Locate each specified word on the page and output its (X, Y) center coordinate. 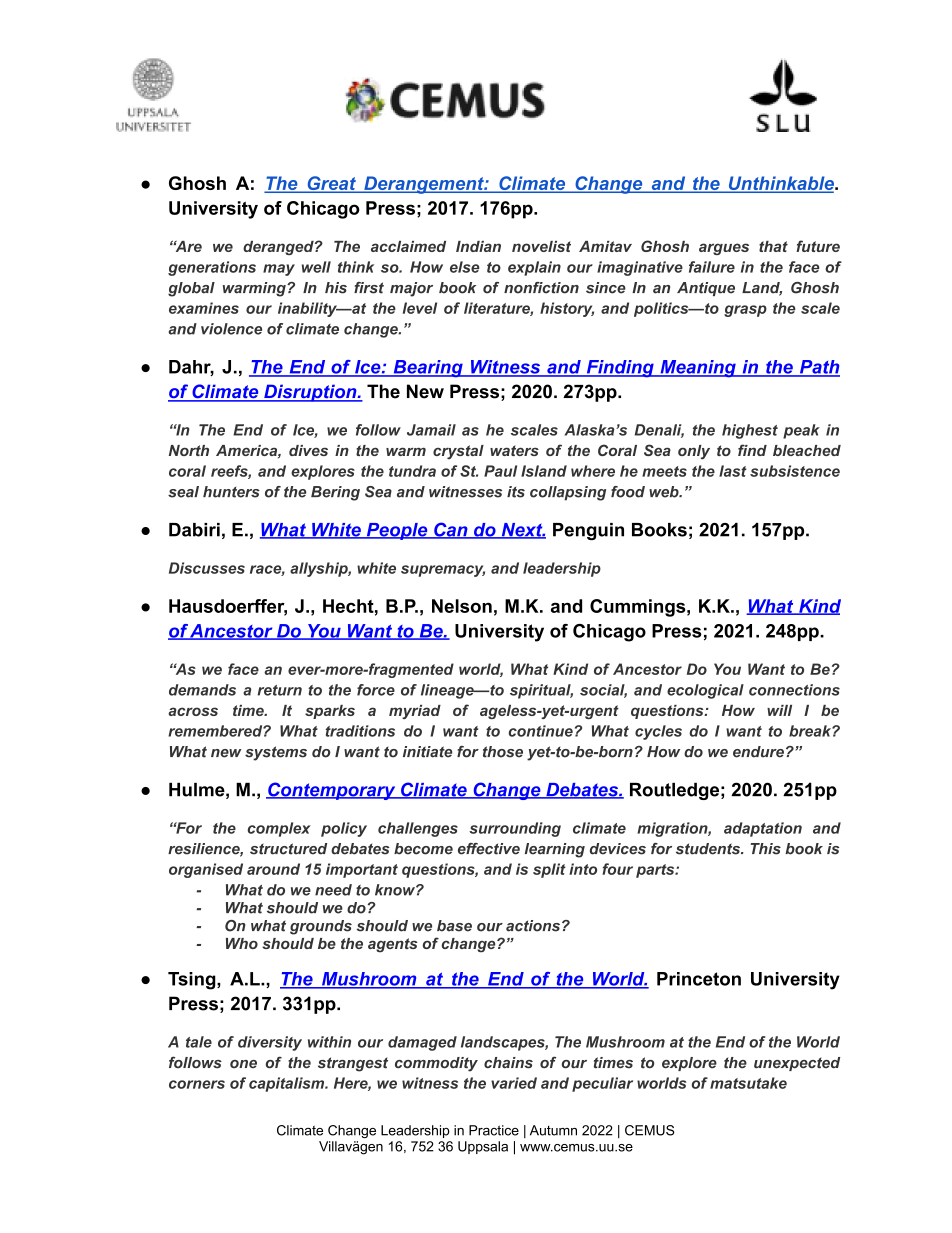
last (733, 471)
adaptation (763, 829)
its (516, 492)
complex (279, 829)
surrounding (515, 829)
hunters (231, 492)
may (279, 270)
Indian (478, 246)
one (243, 1064)
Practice (494, 1130)
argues (724, 249)
